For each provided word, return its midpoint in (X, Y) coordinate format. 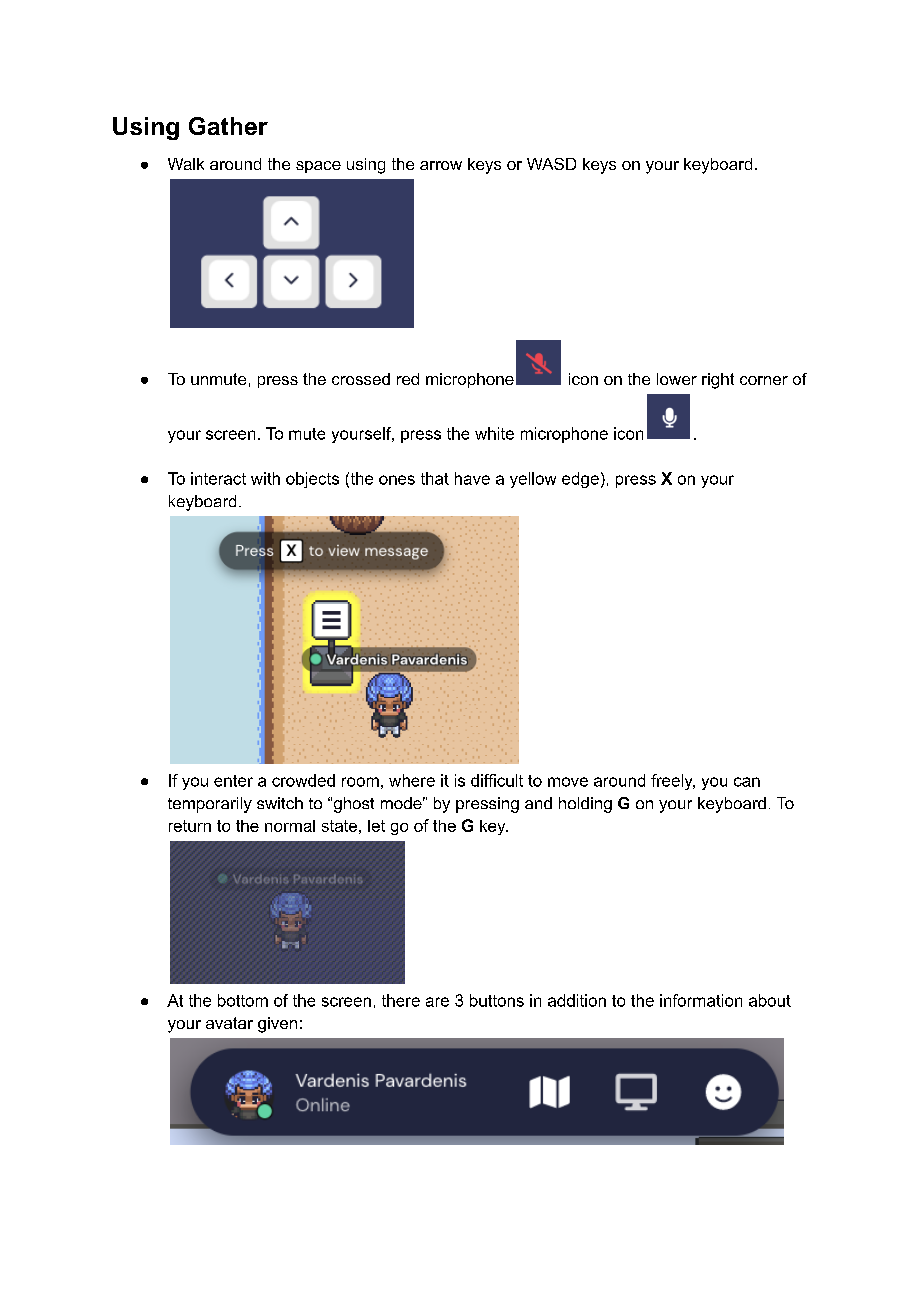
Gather (228, 126)
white (494, 433)
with (265, 478)
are (437, 1002)
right (718, 381)
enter (233, 781)
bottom (243, 1000)
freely (673, 782)
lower (677, 379)
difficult (497, 780)
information (701, 1000)
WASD (551, 164)
